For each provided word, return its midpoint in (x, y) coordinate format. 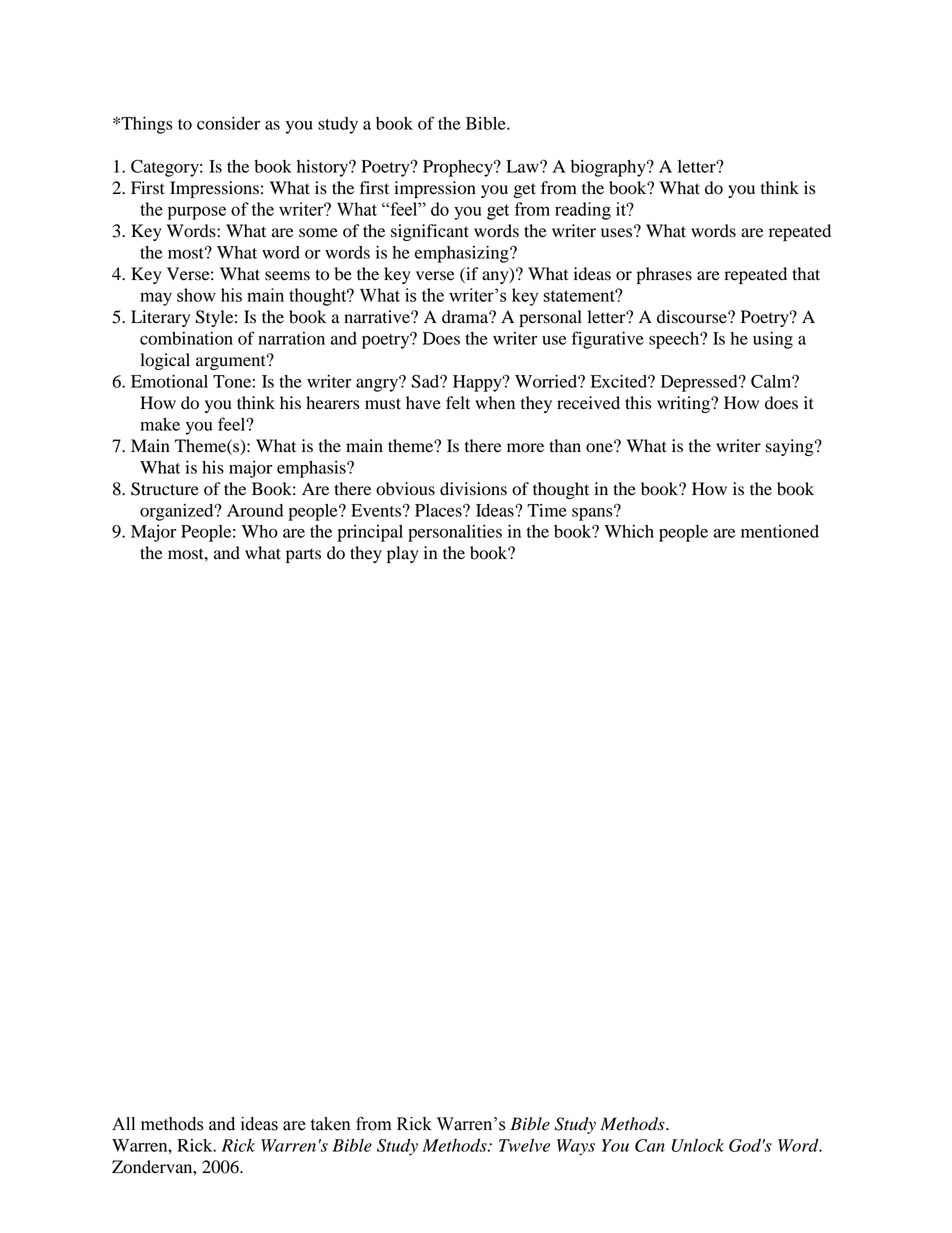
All (123, 1123)
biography (609, 168)
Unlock (698, 1145)
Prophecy (459, 168)
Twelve (524, 1145)
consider (228, 123)
